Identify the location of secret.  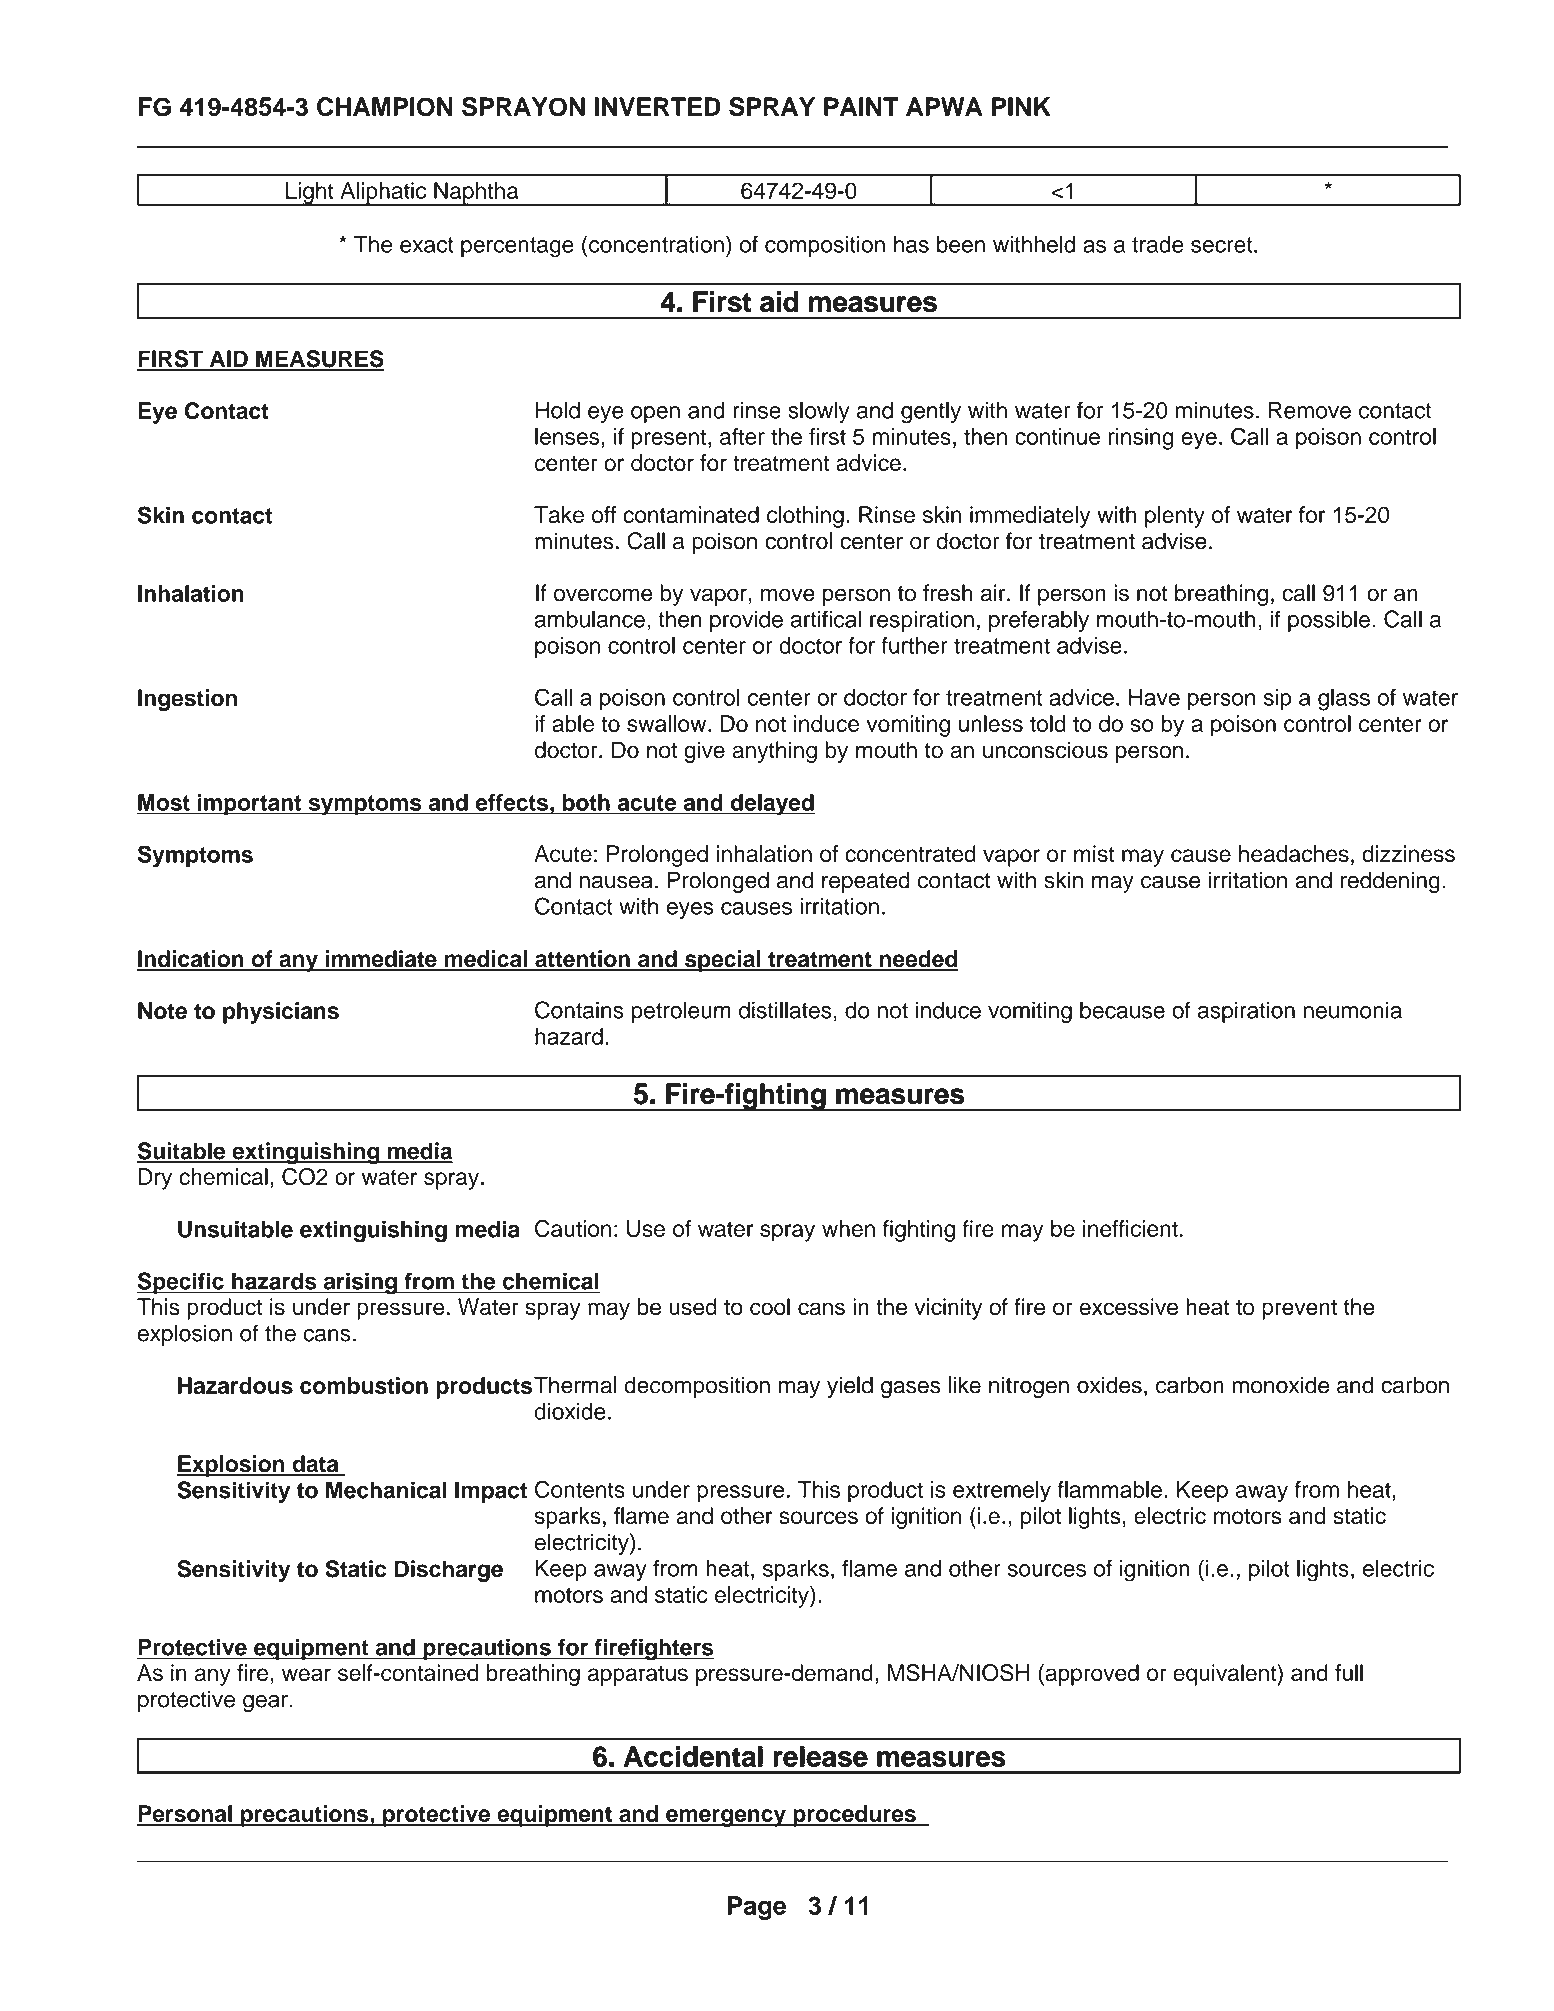
(1223, 245).
